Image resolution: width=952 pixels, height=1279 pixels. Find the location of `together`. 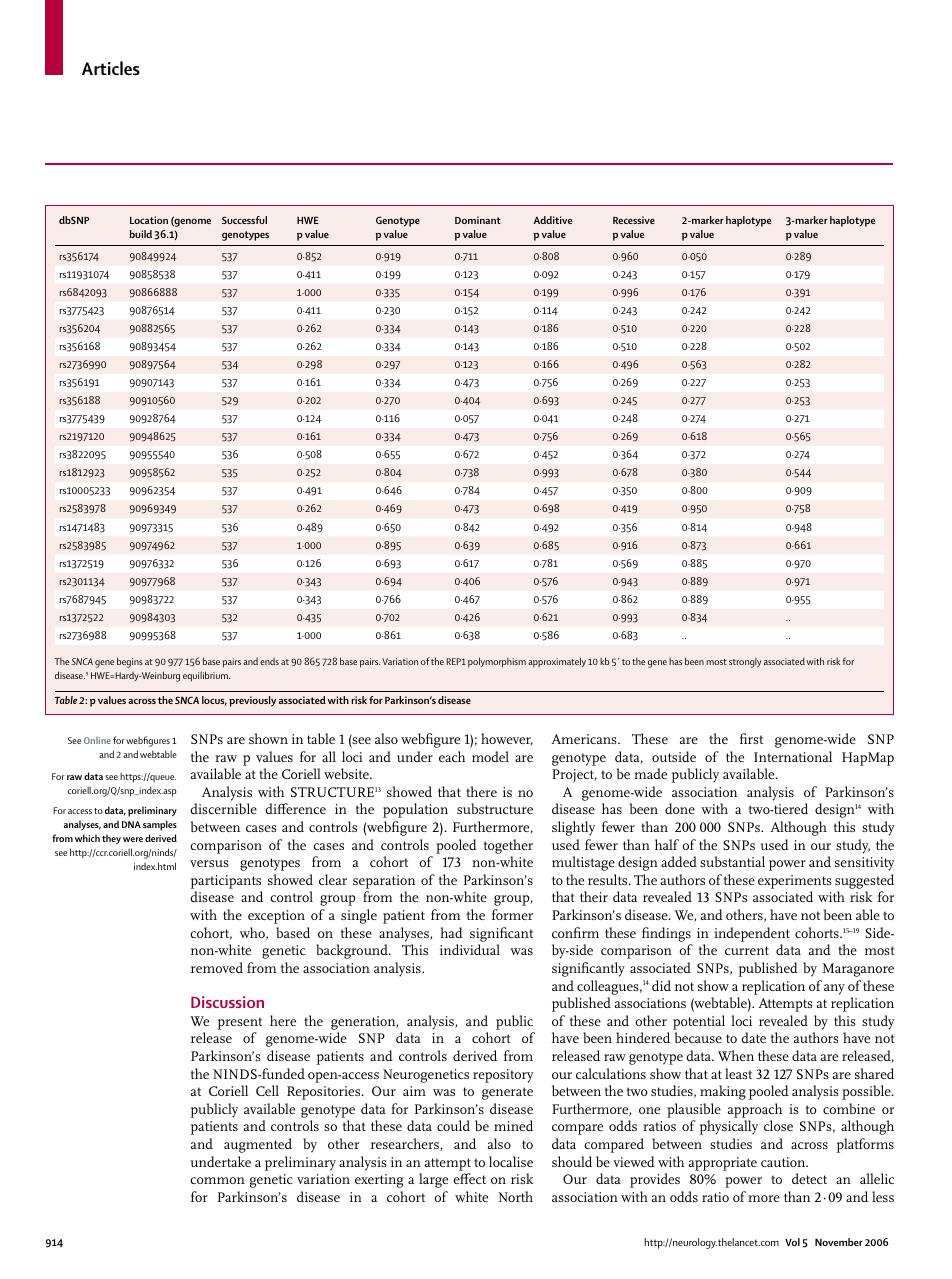

together is located at coordinates (508, 846).
